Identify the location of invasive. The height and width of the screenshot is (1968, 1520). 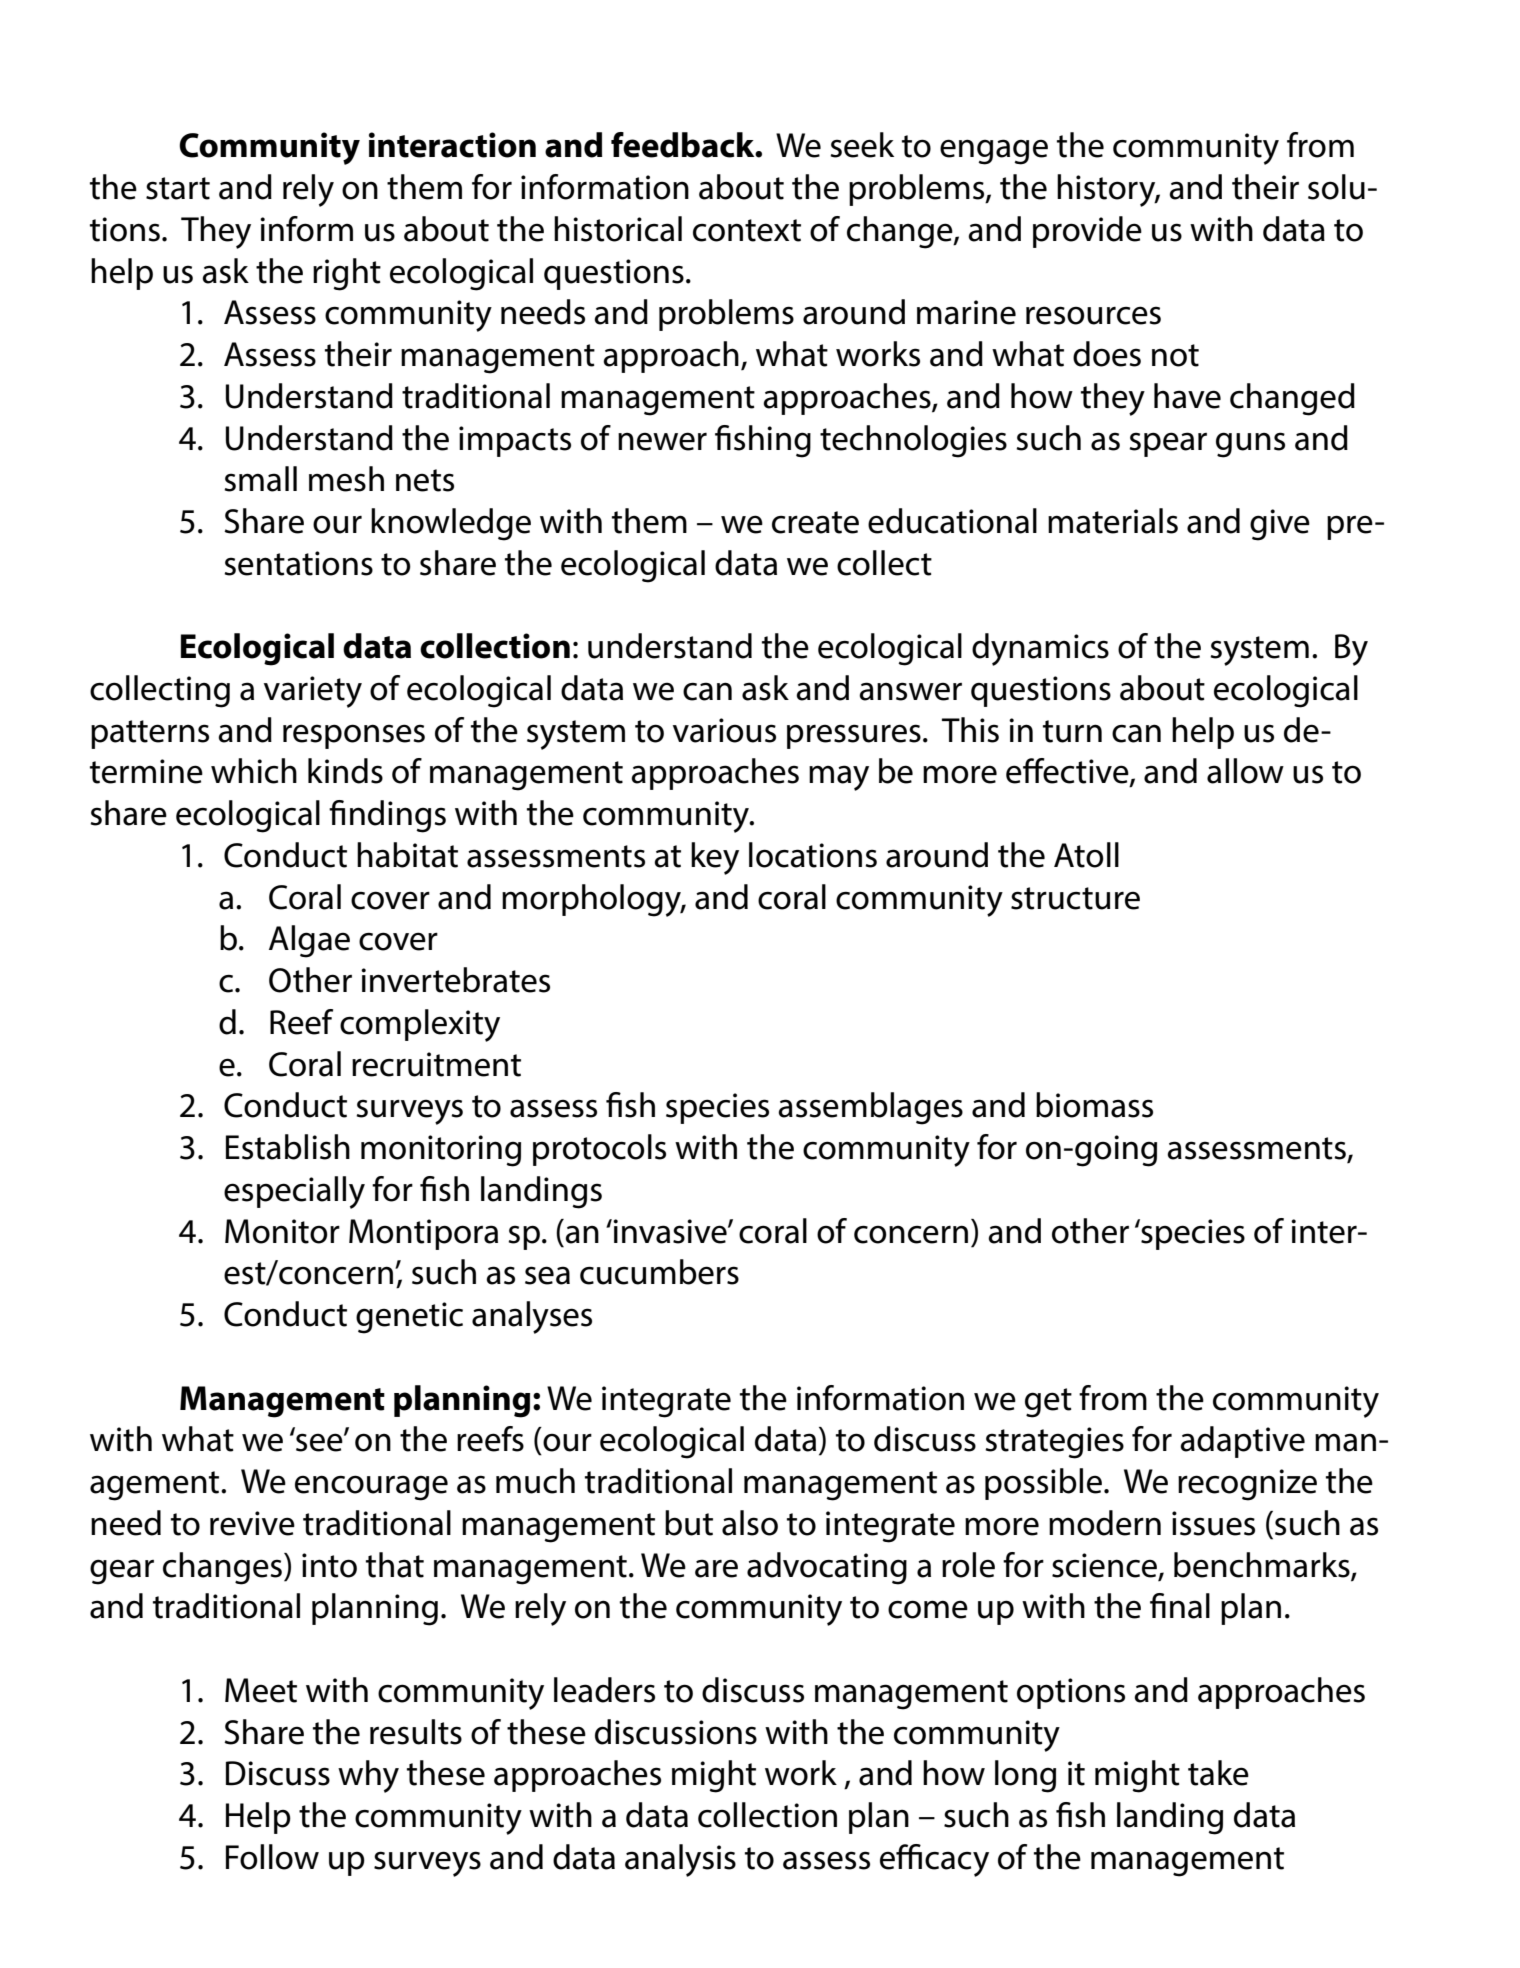
(670, 1231).
